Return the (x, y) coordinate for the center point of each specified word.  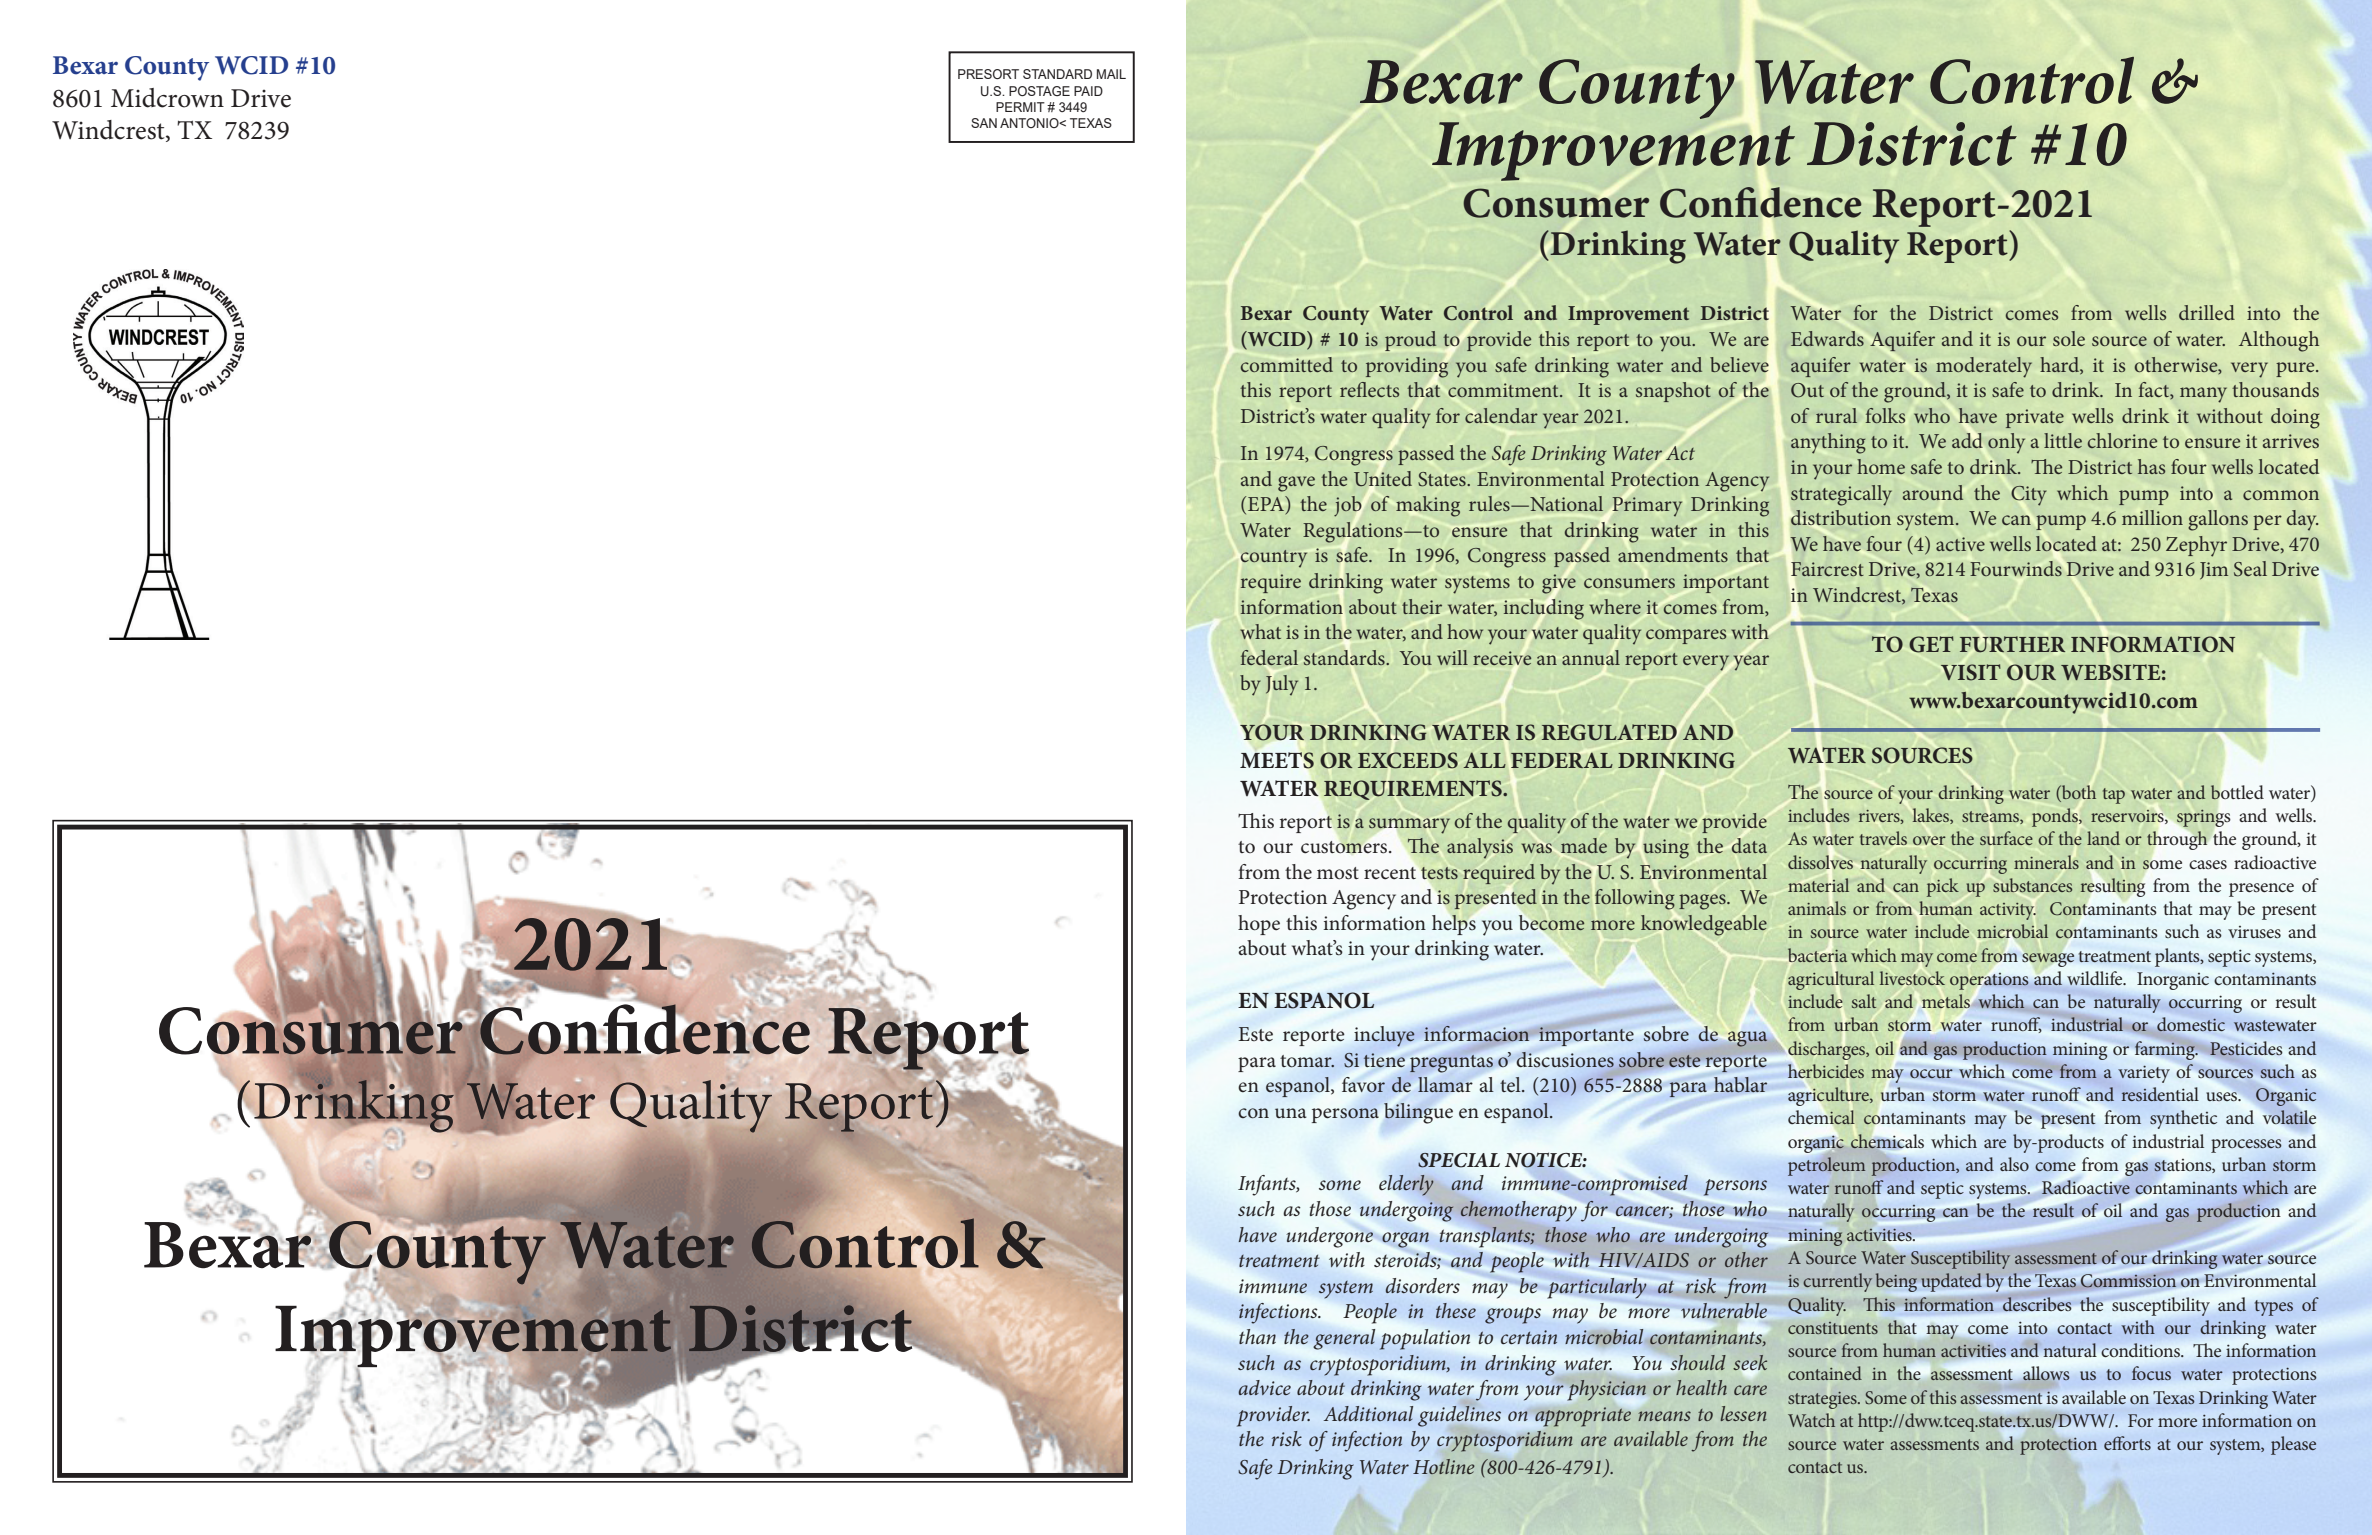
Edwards (1827, 338)
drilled (2207, 312)
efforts (2127, 1443)
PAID (1088, 91)
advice (1264, 1387)
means (1664, 1416)
